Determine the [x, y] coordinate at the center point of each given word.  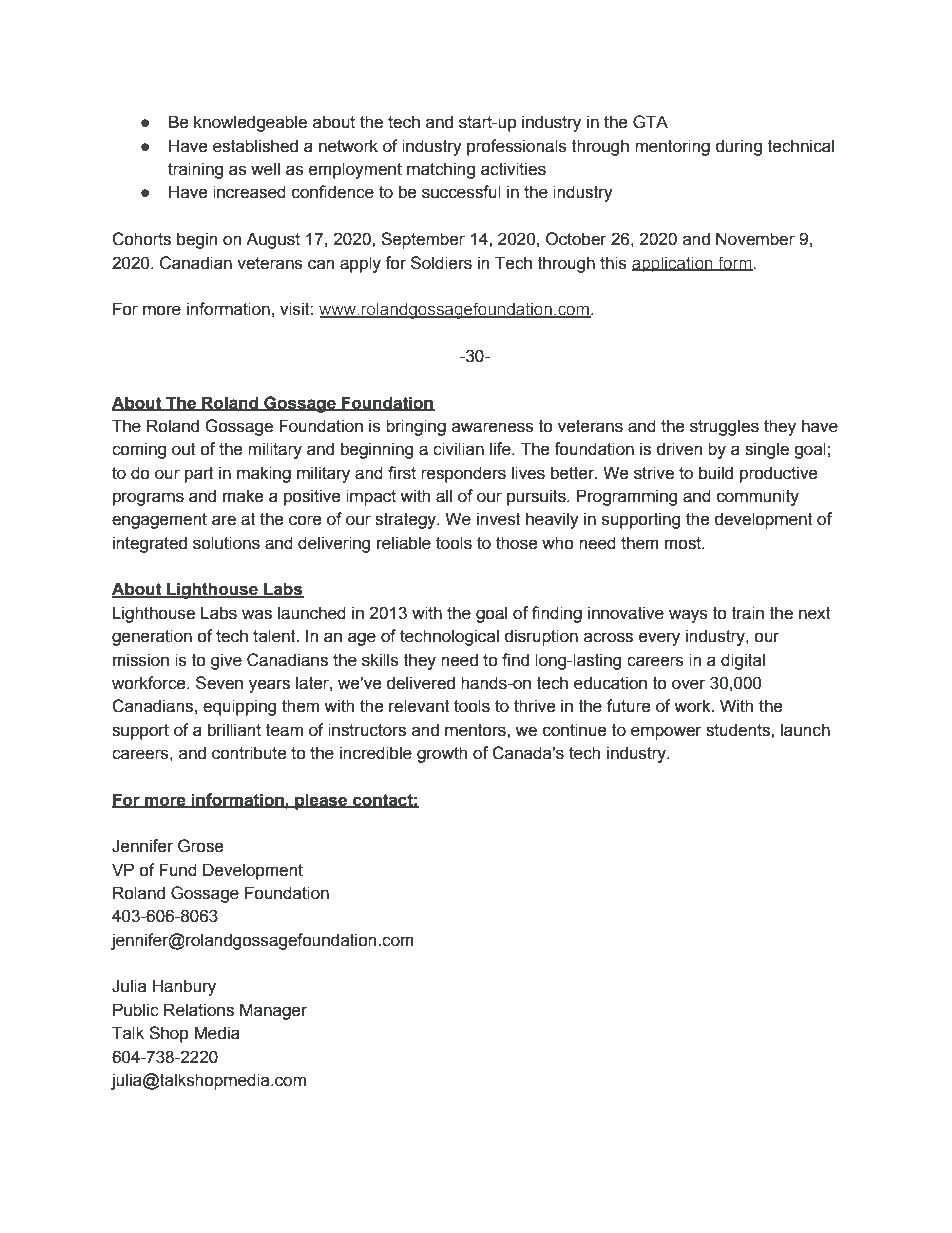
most [684, 543]
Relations [199, 1010]
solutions [226, 543]
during [738, 147]
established [255, 146]
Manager [273, 1011]
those [517, 543]
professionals [517, 147]
